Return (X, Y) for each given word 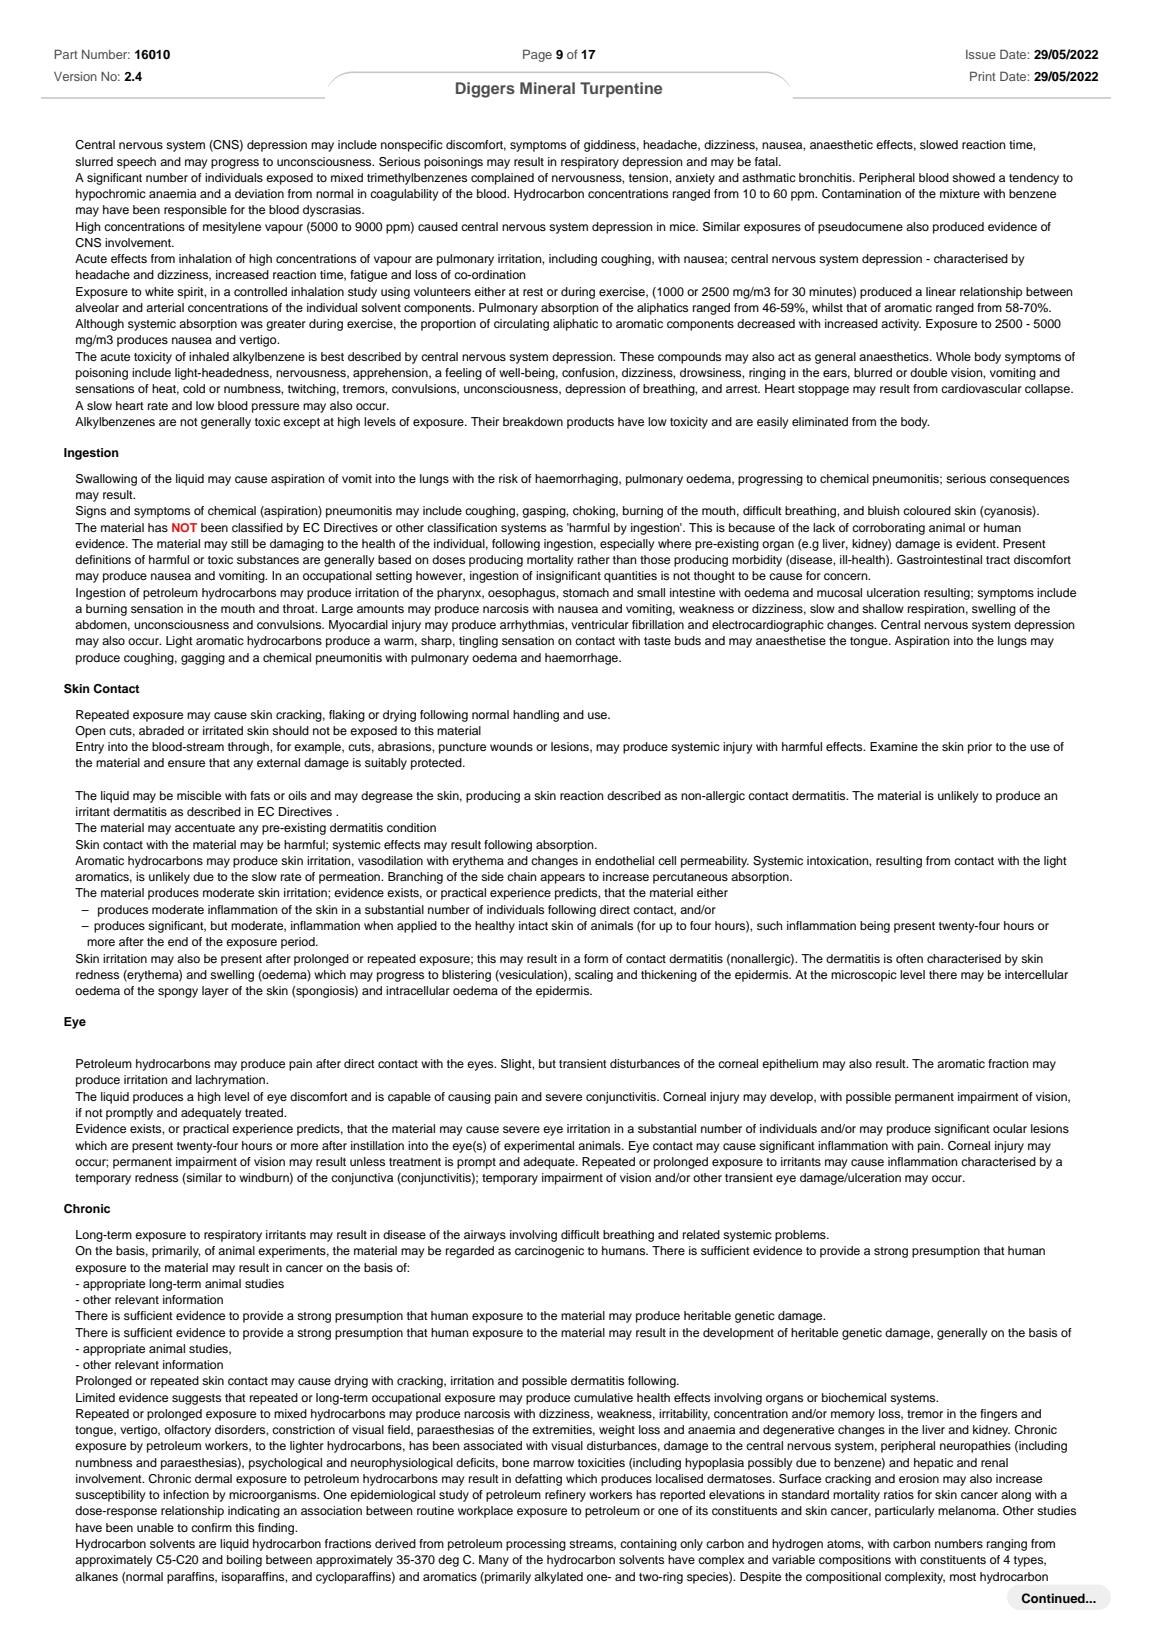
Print (983, 76)
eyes (481, 1066)
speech (136, 163)
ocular (1010, 1128)
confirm (211, 1527)
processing (536, 1545)
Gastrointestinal (939, 560)
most (963, 1577)
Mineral (547, 88)
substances (268, 559)
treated (265, 1112)
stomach (586, 592)
